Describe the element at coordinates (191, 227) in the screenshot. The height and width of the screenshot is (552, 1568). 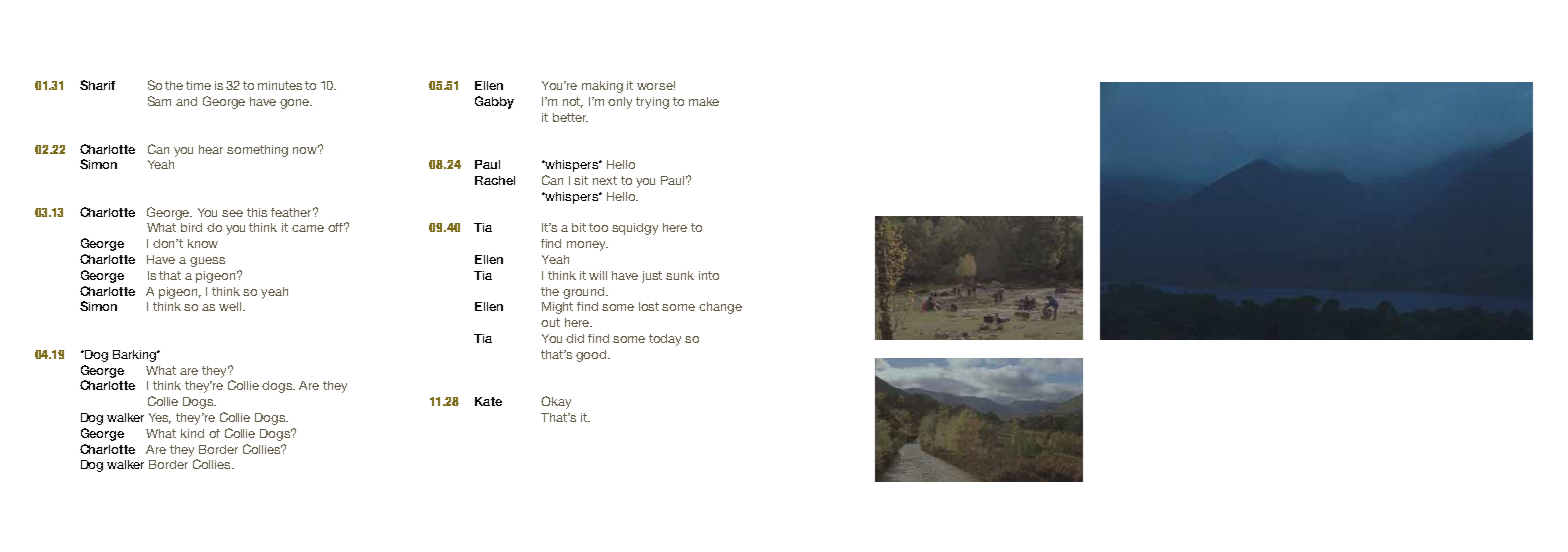
I see `bird` at that location.
